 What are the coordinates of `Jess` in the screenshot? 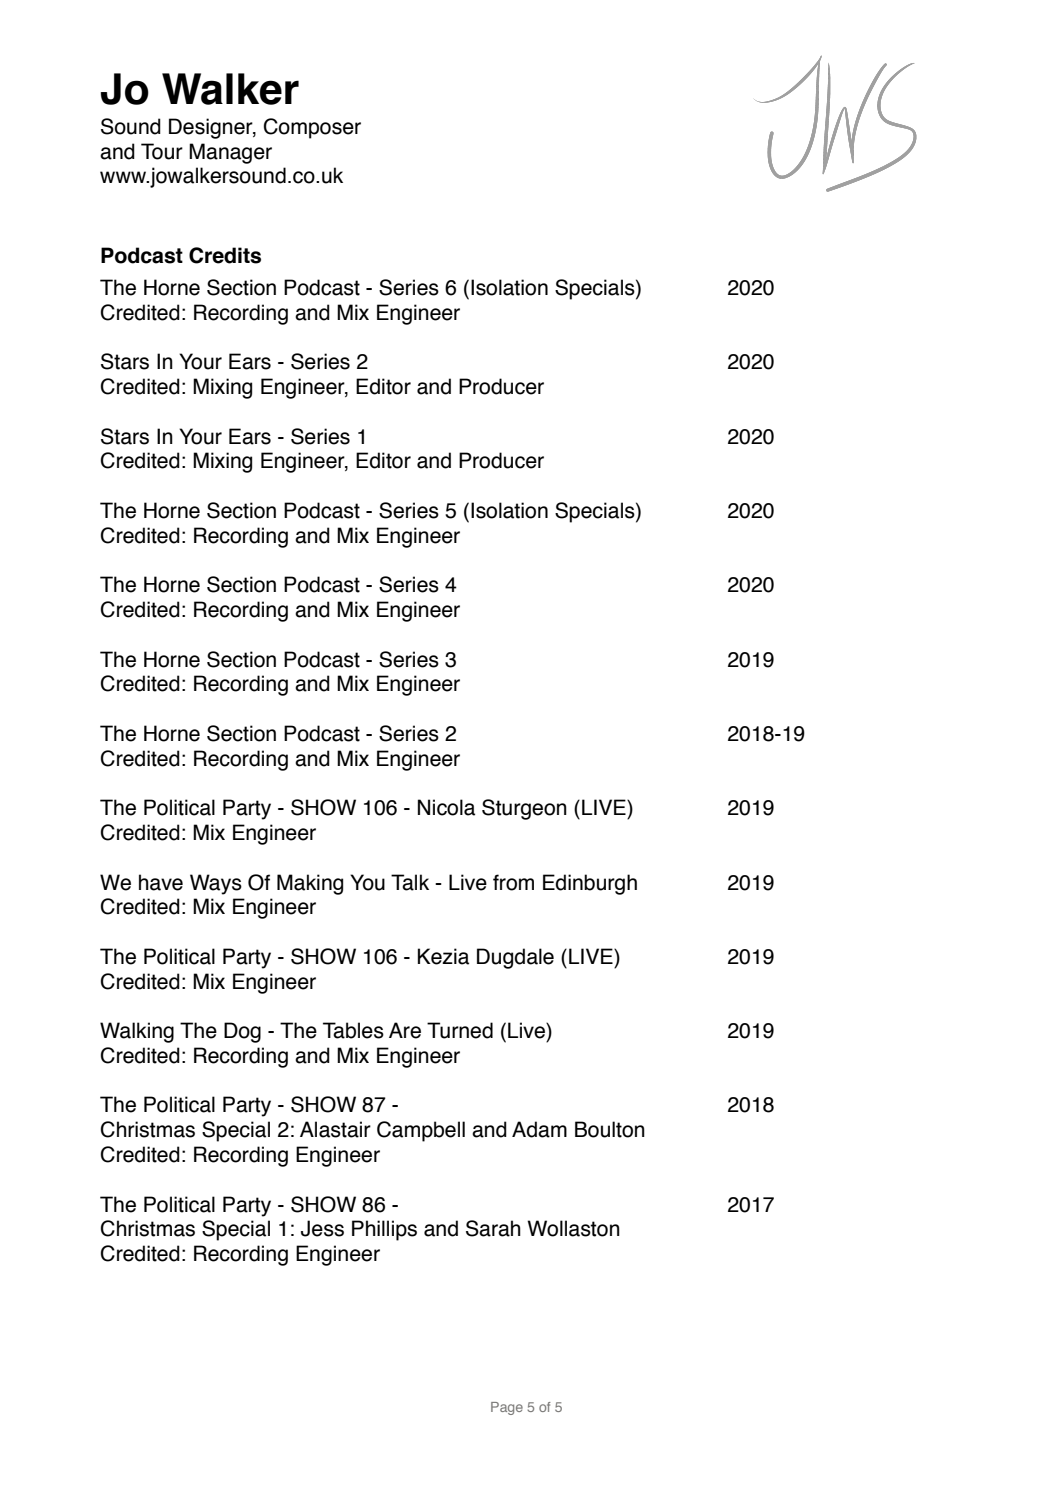 It's located at (322, 1228).
